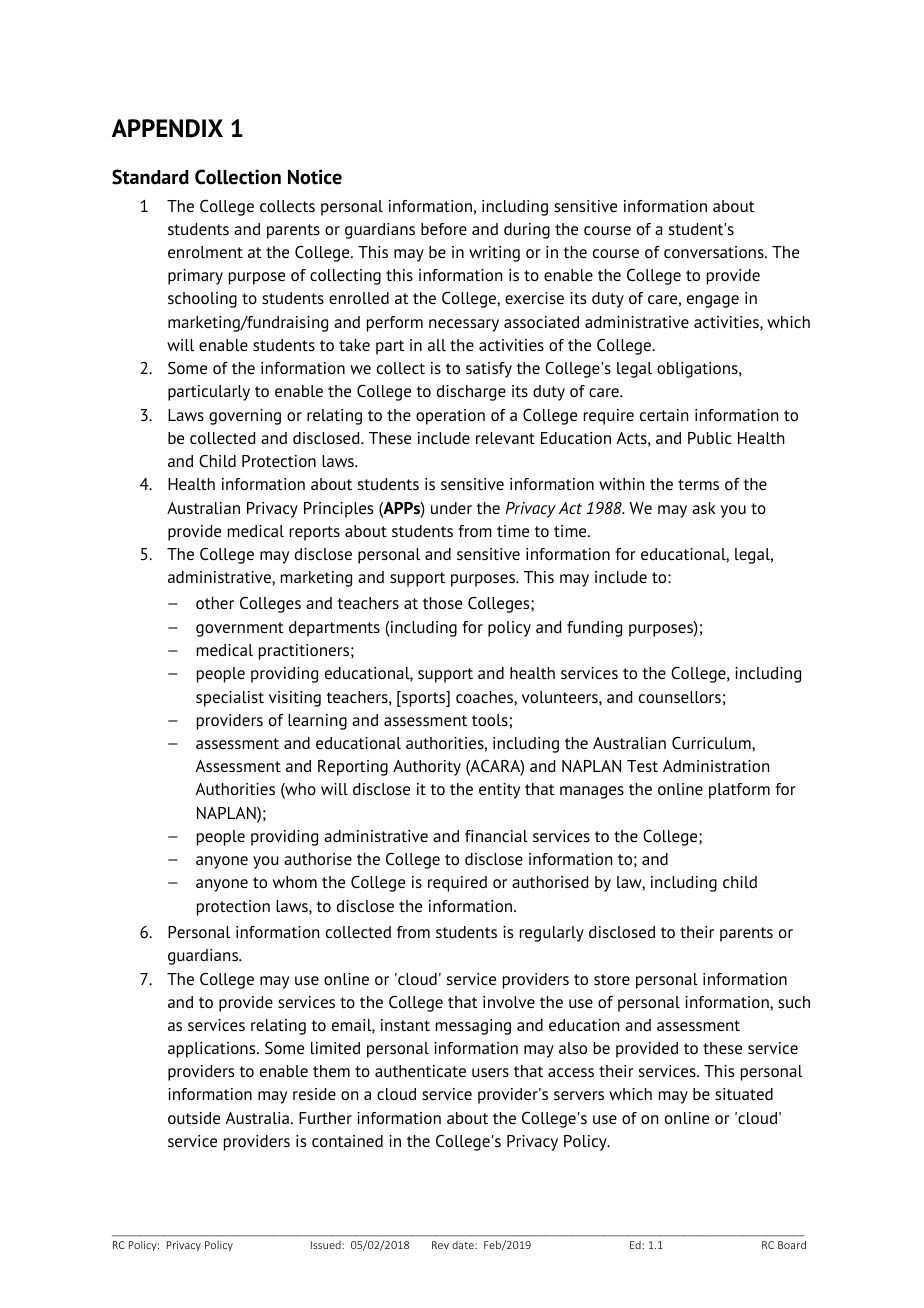 The width and height of the screenshot is (924, 1308). I want to click on Issued, so click(327, 1245).
